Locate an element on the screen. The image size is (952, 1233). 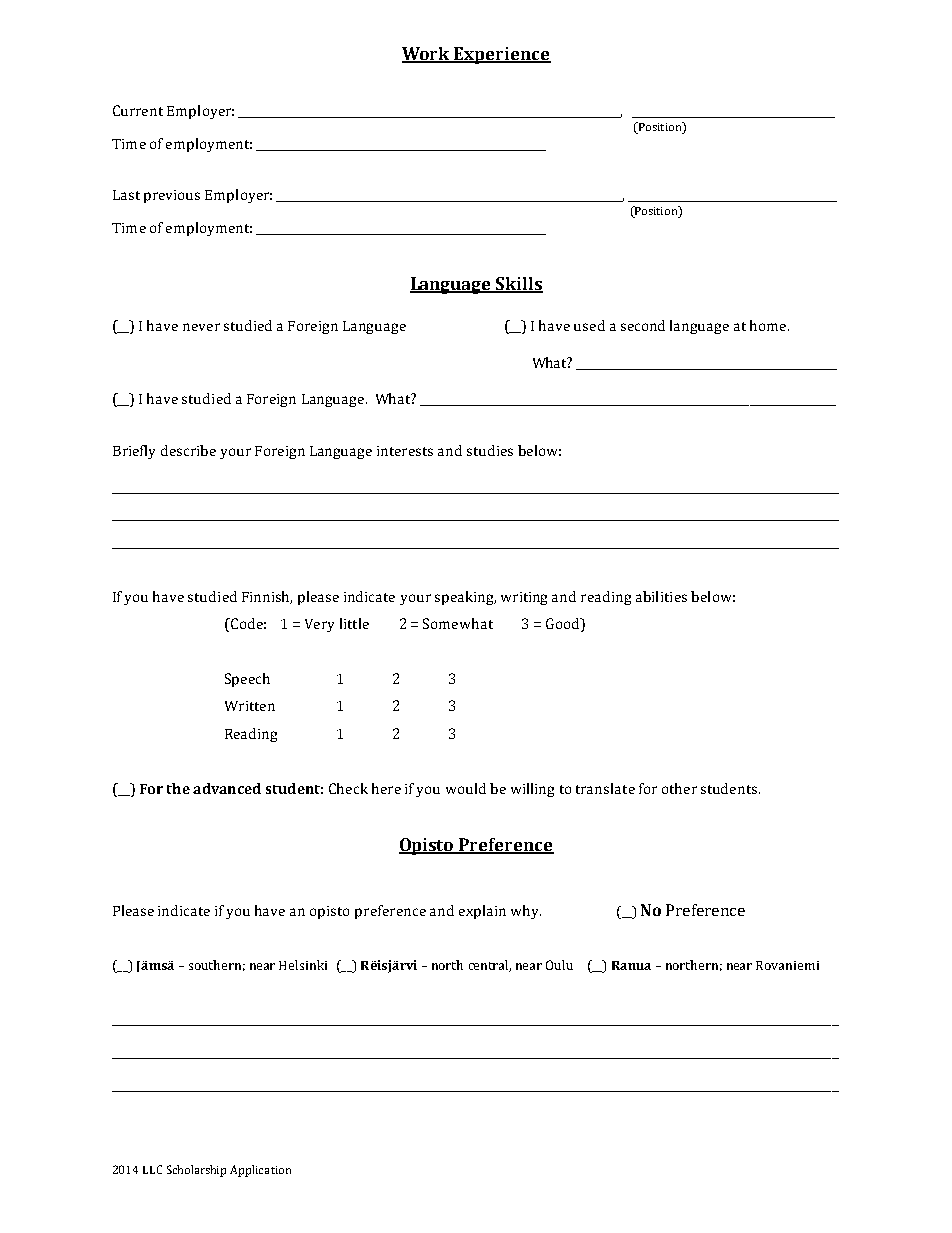
Work is located at coordinates (427, 55).
